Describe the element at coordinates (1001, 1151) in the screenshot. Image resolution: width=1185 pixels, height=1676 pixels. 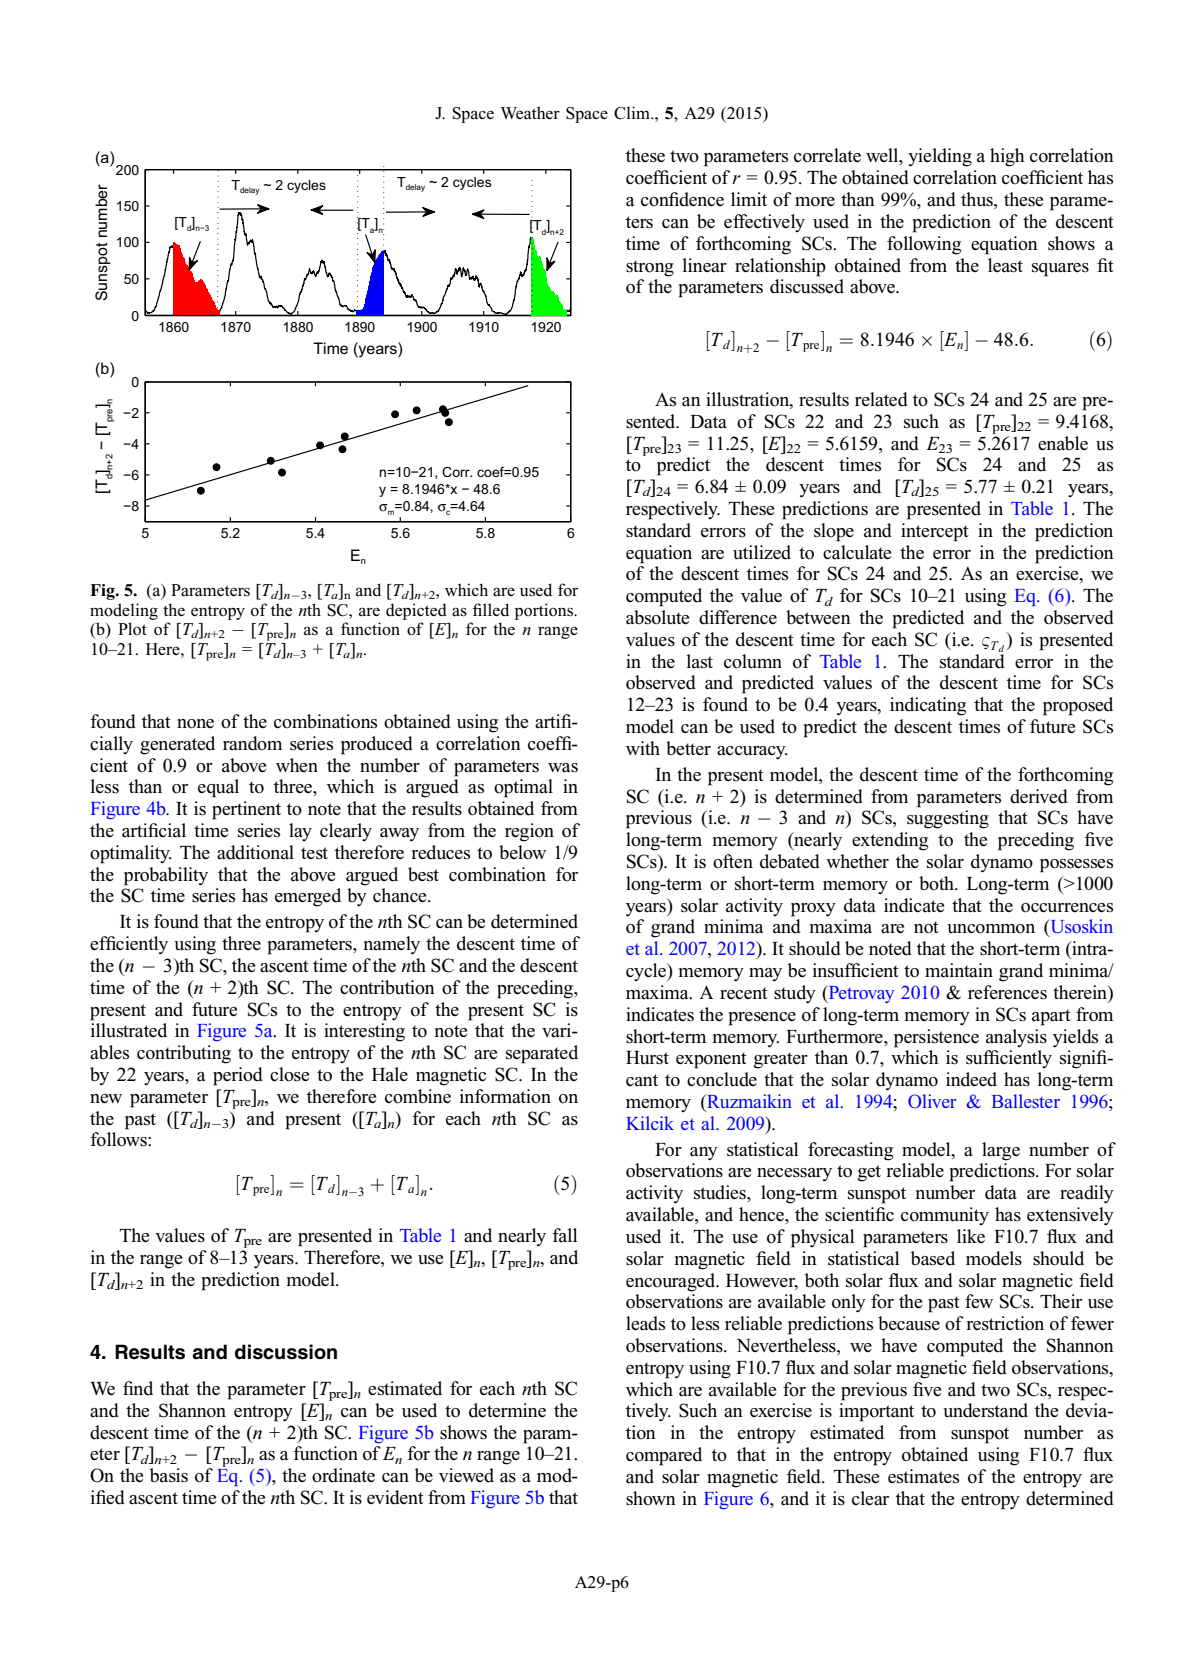
I see `large` at that location.
